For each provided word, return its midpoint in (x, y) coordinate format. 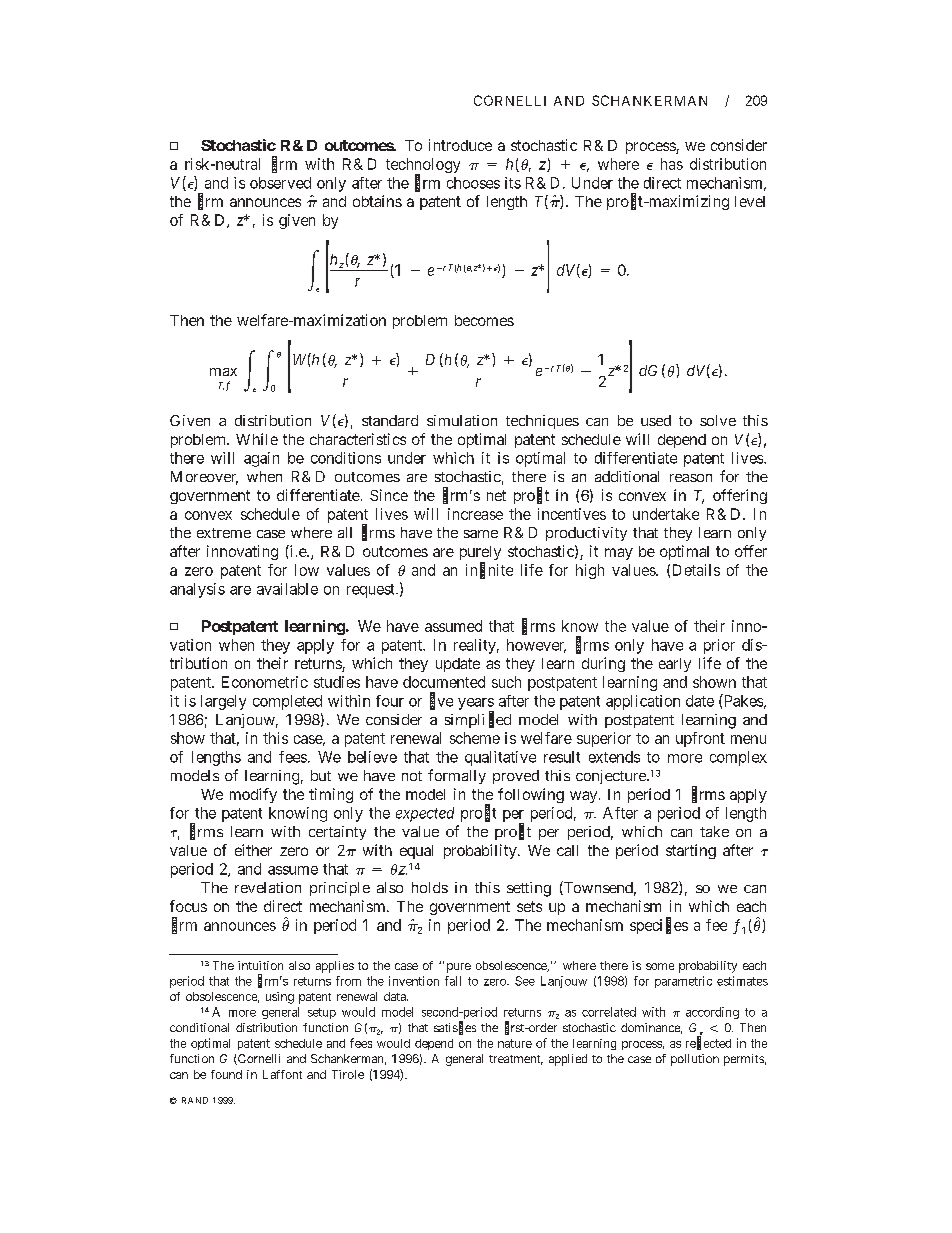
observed (280, 183)
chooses (473, 183)
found (226, 1074)
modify (253, 795)
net (496, 495)
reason (691, 478)
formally (457, 776)
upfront (700, 739)
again (261, 459)
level (750, 201)
